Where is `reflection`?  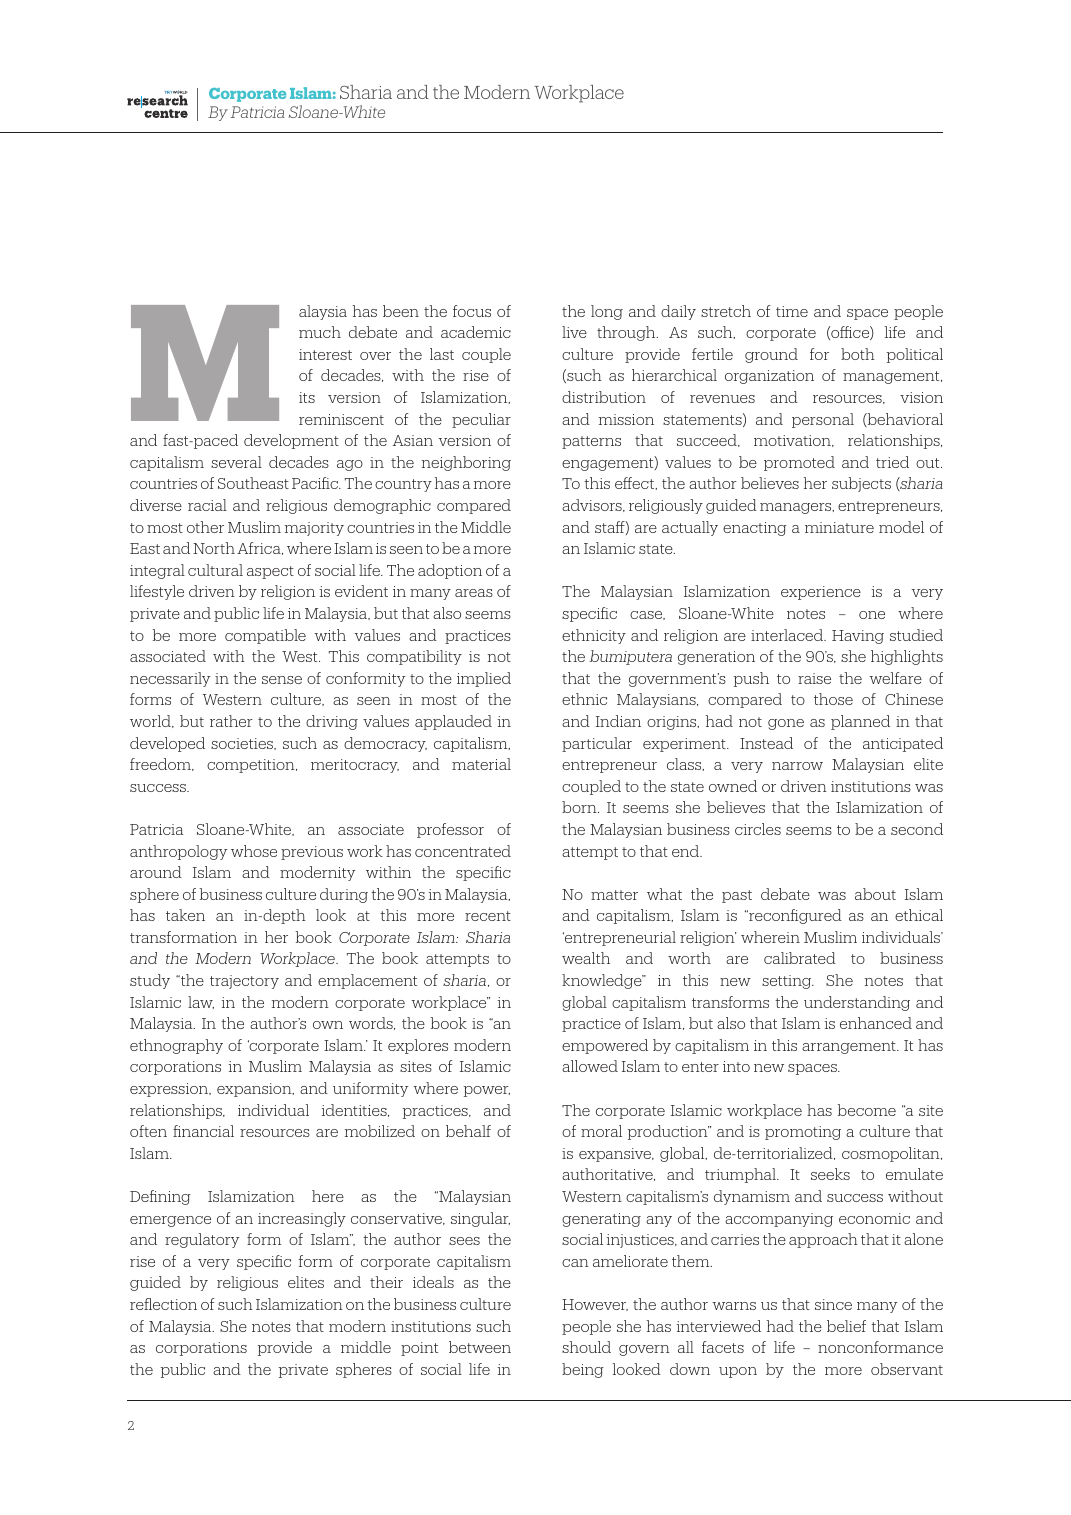
reflection is located at coordinates (163, 1304).
